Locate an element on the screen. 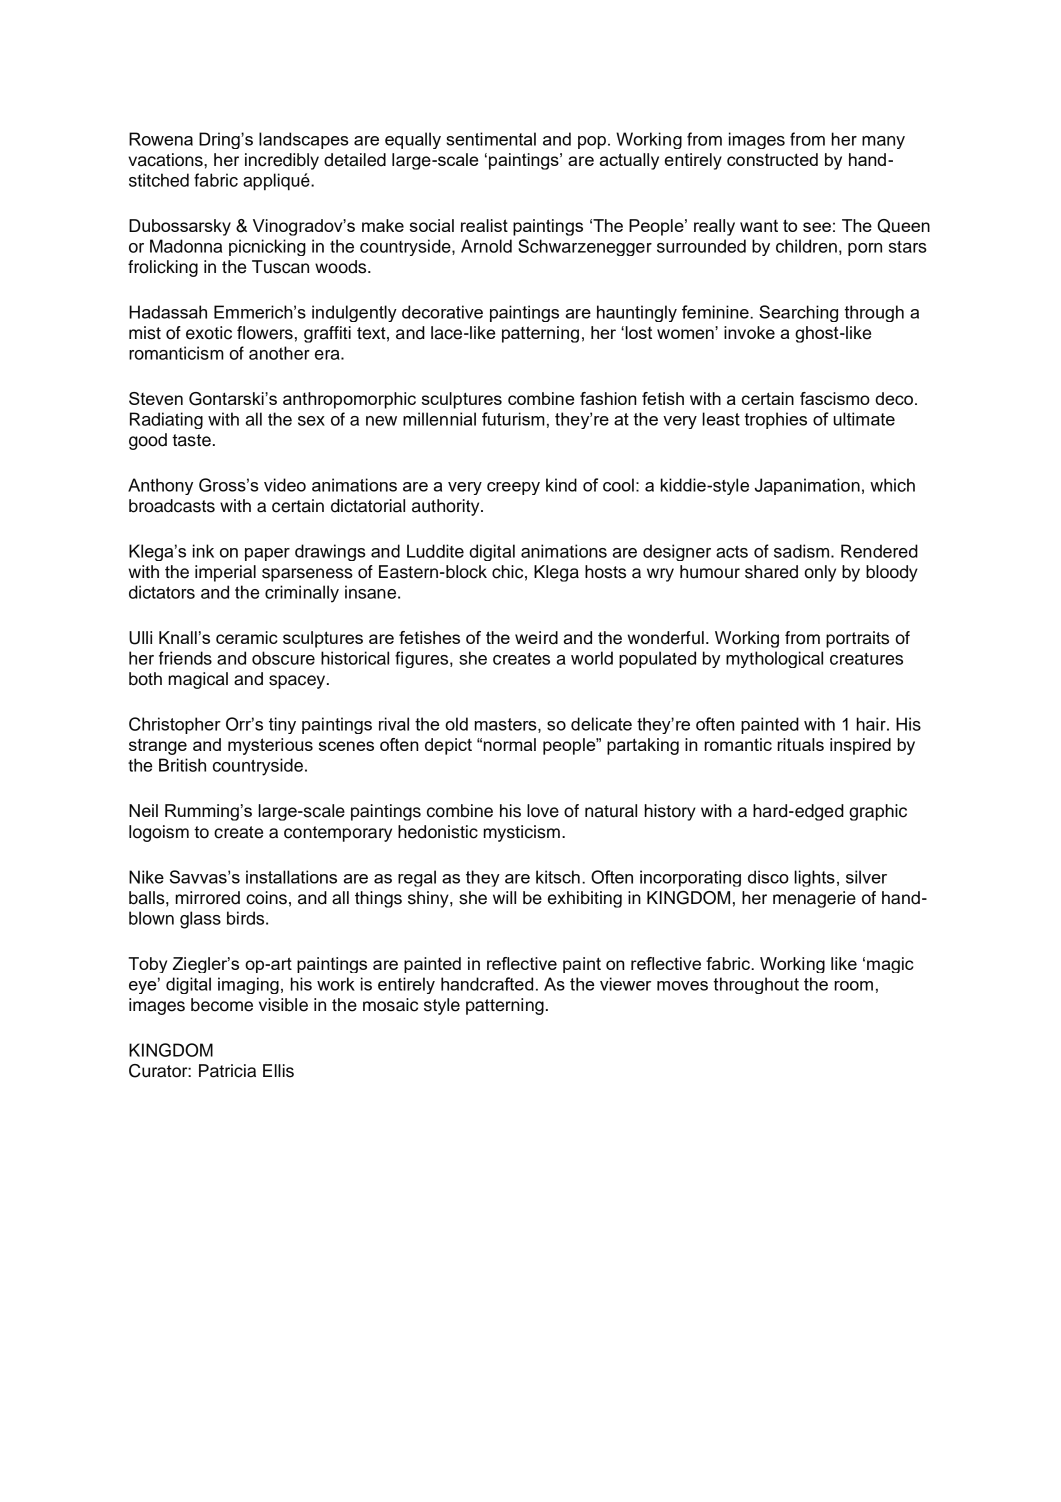 This screenshot has height=1502, width=1061. imperial is located at coordinates (225, 573).
